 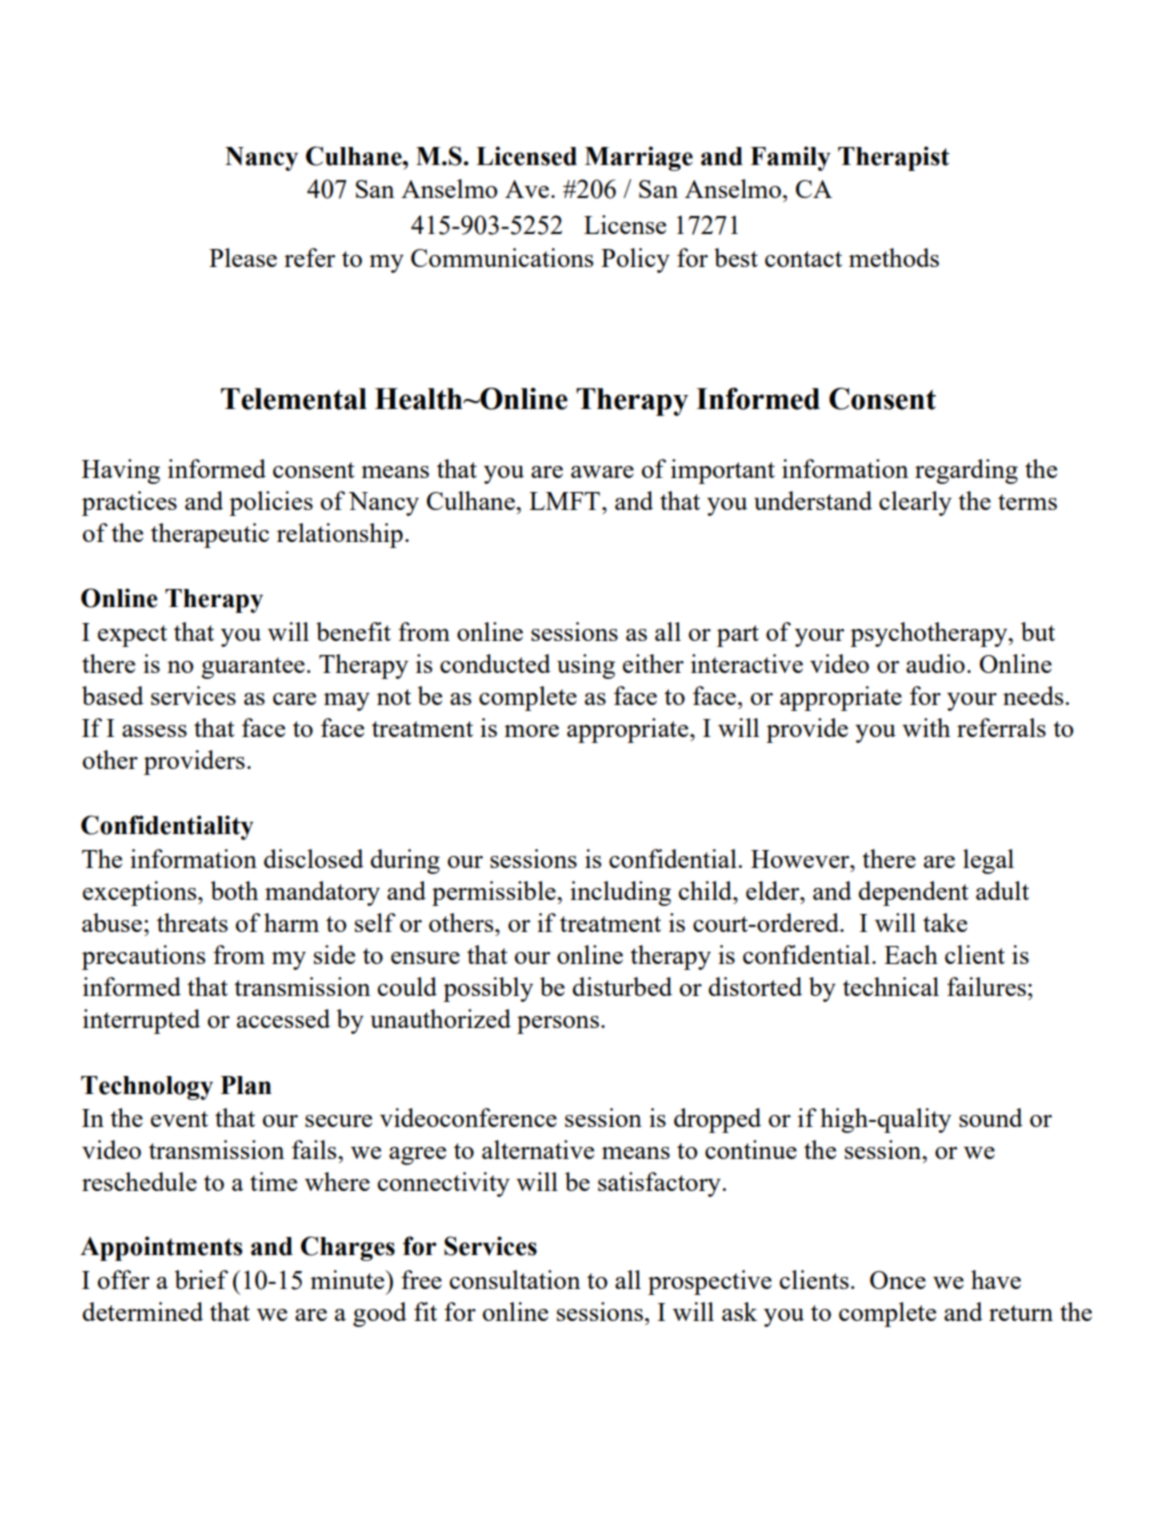 What do you see at coordinates (201, 1279) in the document?
I see `brief` at bounding box center [201, 1279].
